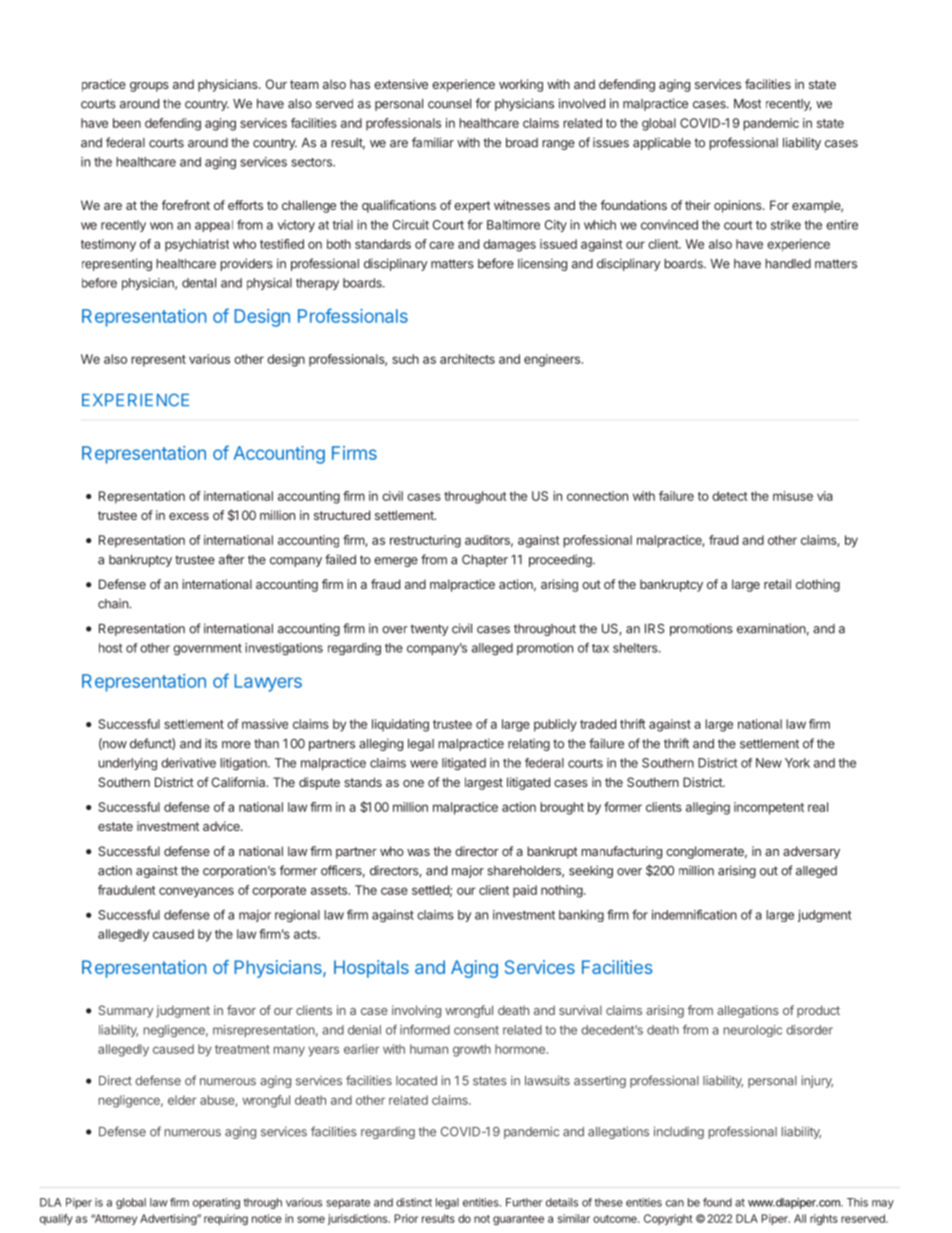 This image has height=1233, width=952. I want to click on twenty, so click(429, 630).
